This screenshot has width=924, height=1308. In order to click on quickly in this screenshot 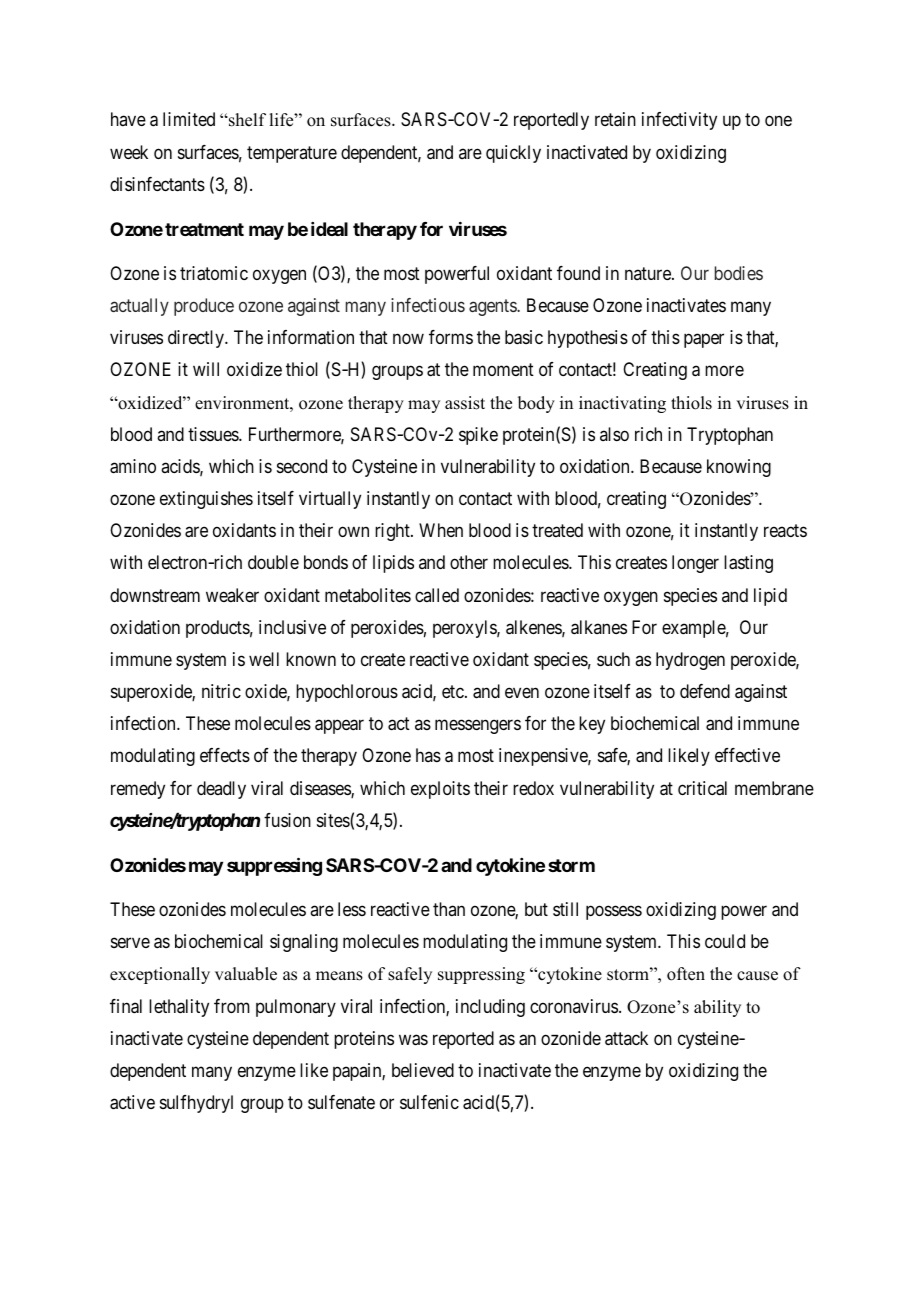, I will do `click(513, 154)`.
